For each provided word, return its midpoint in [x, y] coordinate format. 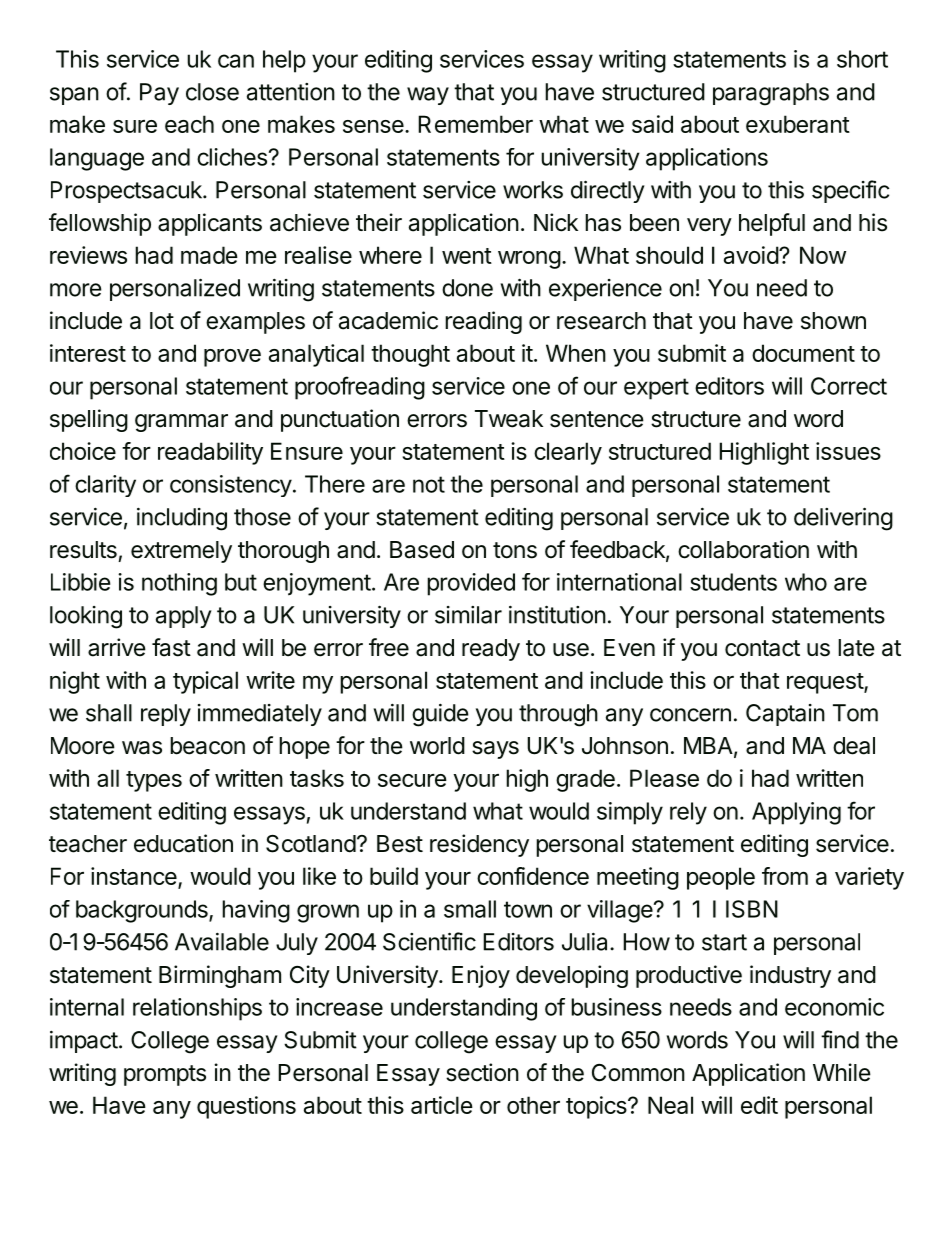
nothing [179, 584]
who [806, 582]
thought [410, 355]
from [785, 876]
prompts [165, 1075]
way [428, 96]
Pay [159, 94]
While [842, 1072]
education [183, 843]
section [482, 1072]
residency [479, 845]
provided [471, 584]
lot [162, 321]
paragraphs [771, 94]
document [803, 353]
